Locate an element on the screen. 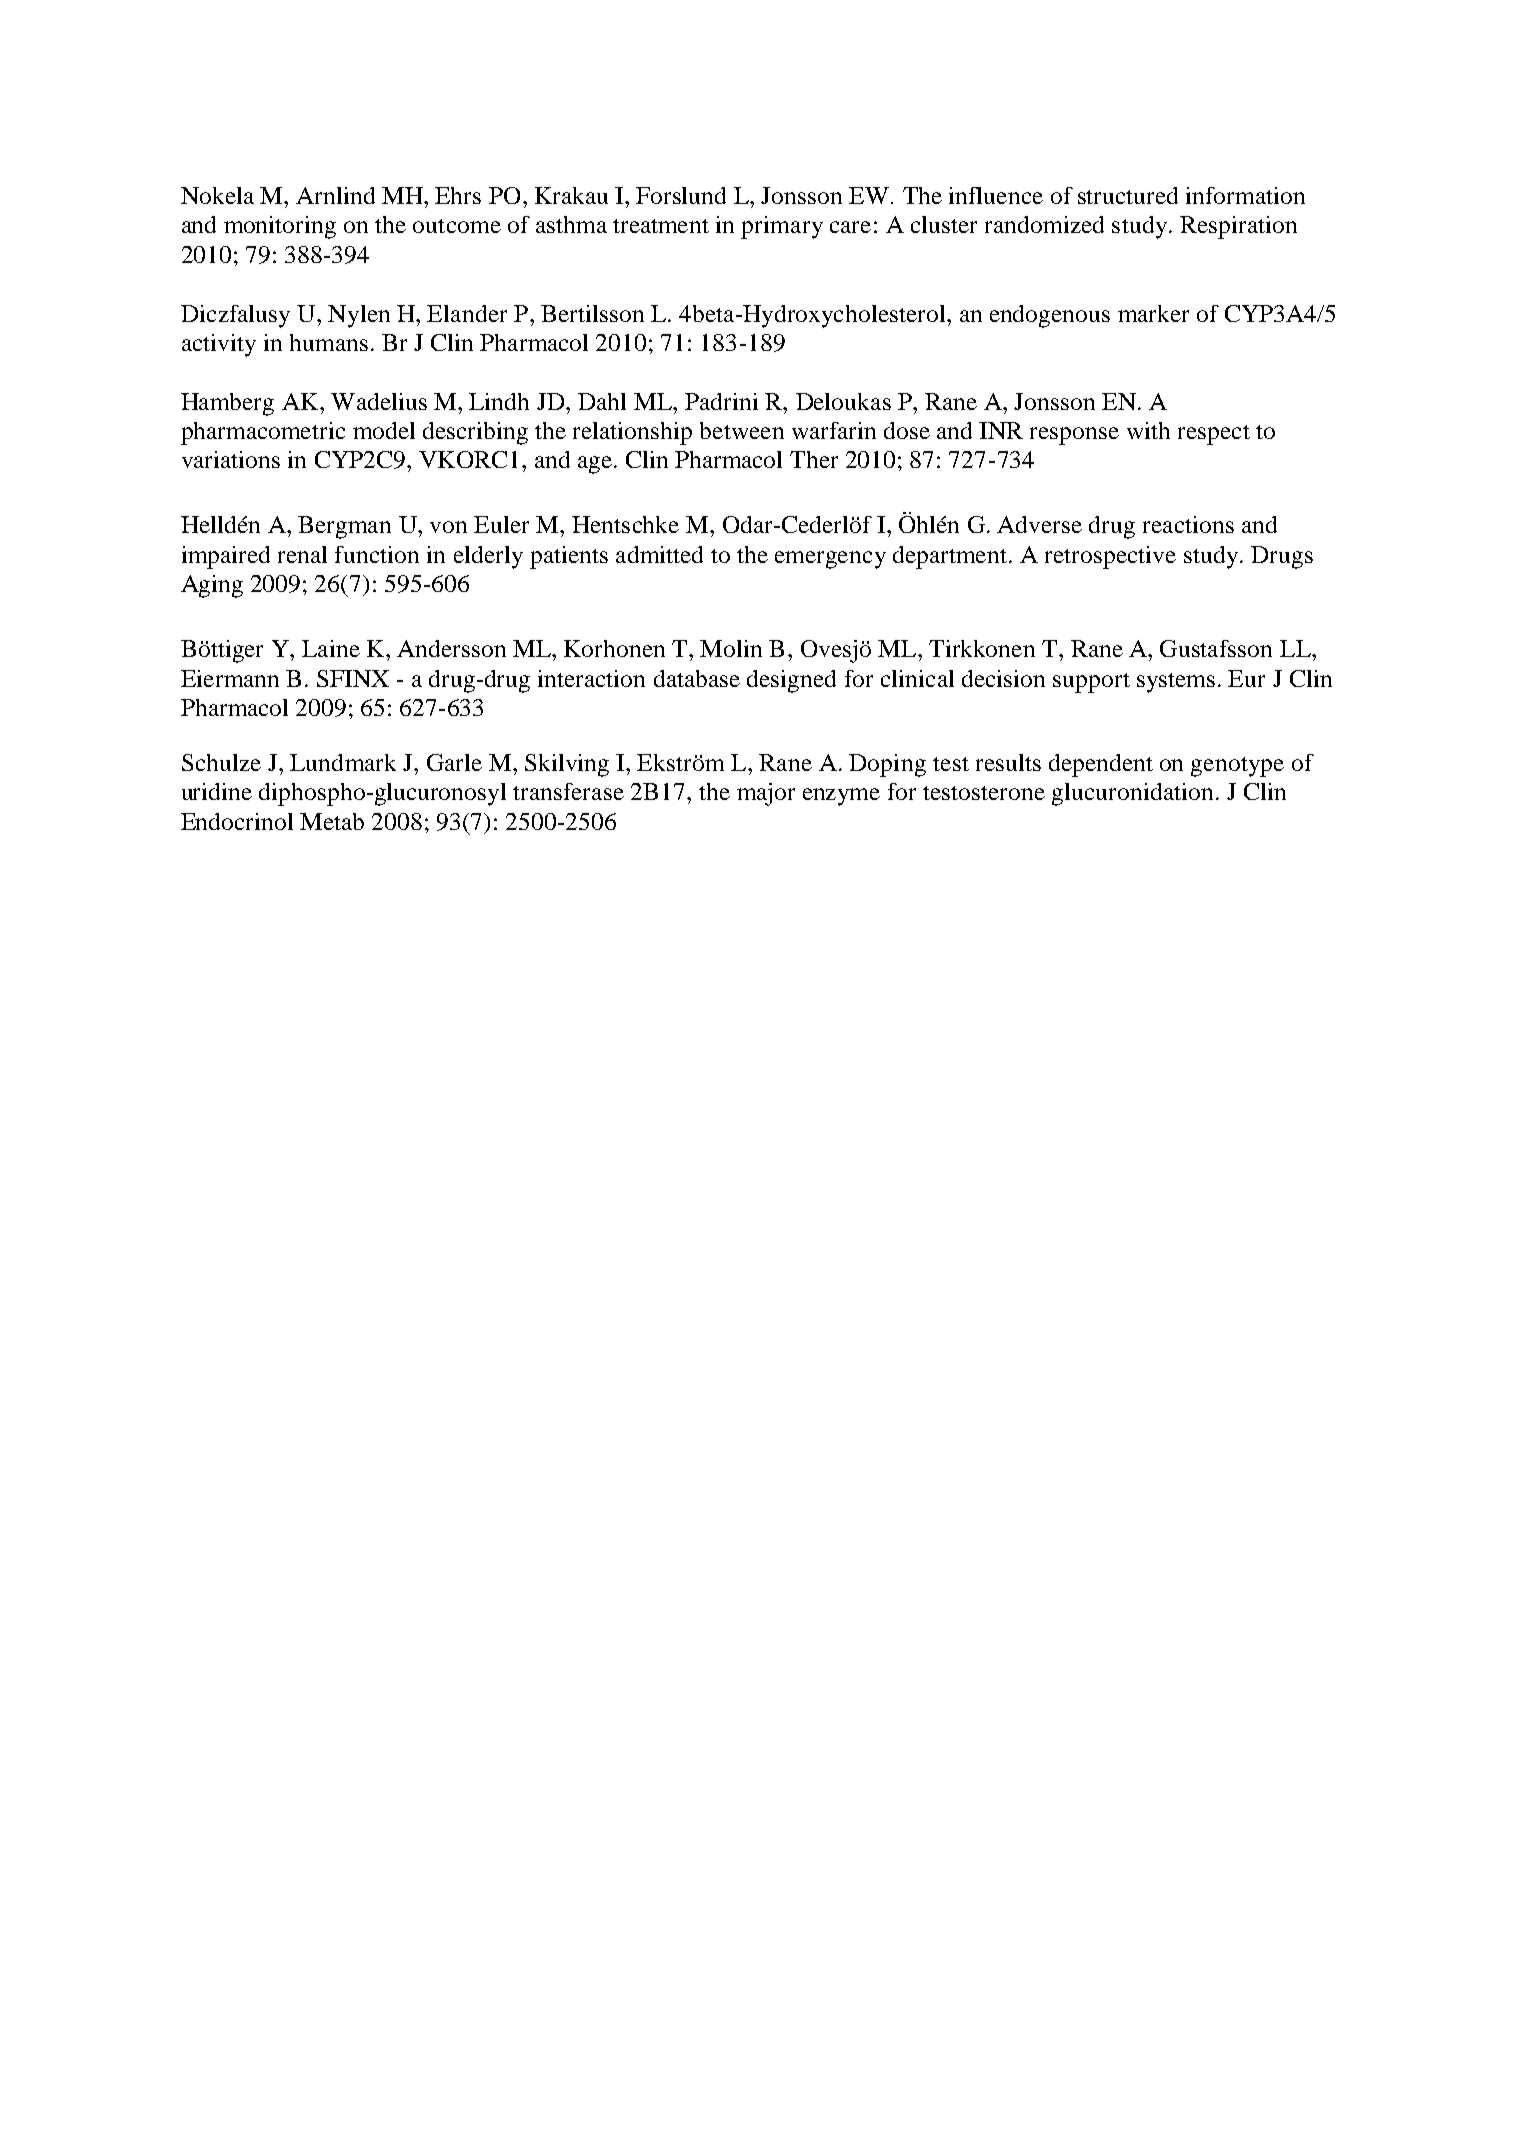  monitoring is located at coordinates (280, 227).
